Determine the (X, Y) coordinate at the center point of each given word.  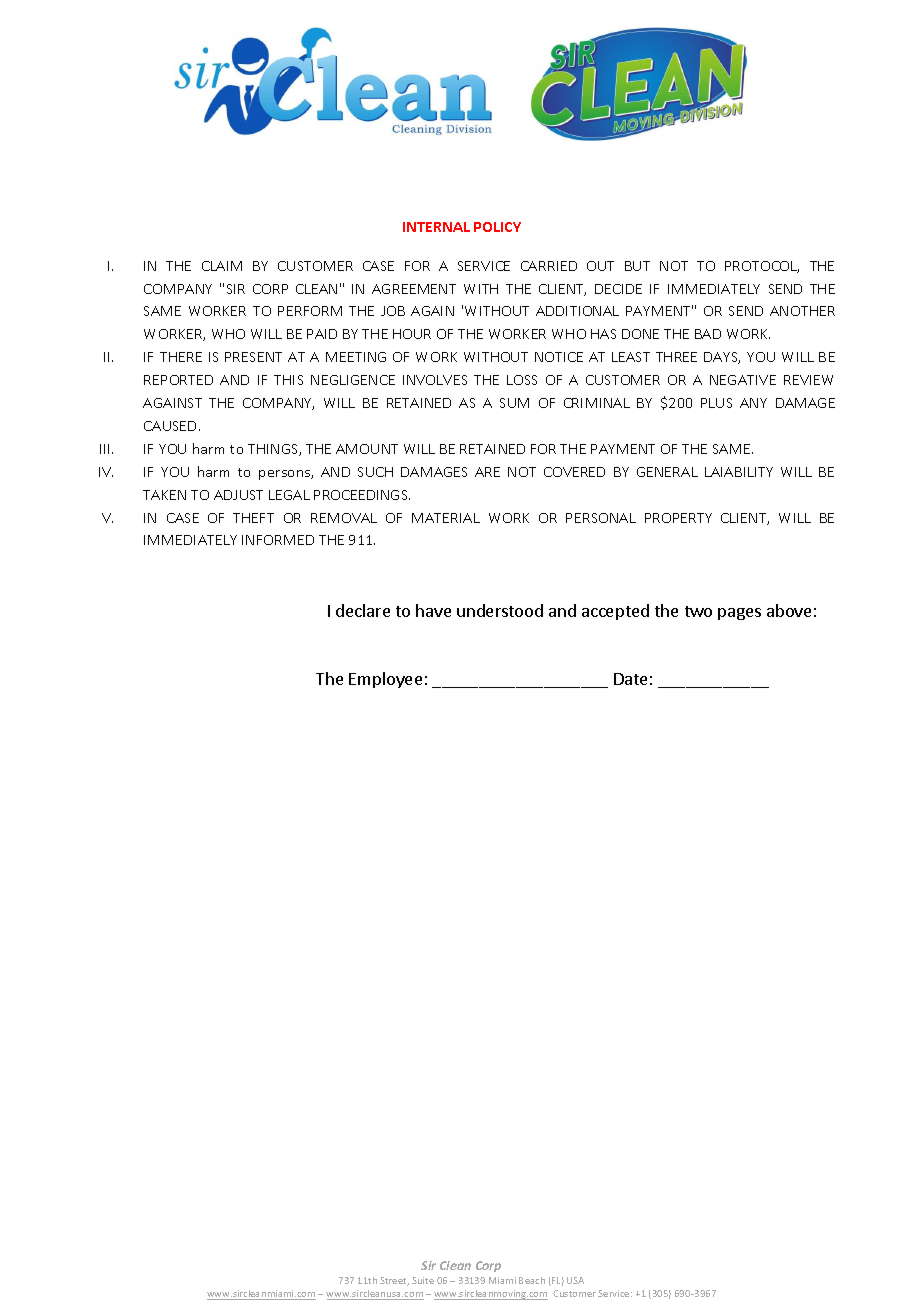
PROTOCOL (762, 267)
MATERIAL (446, 518)
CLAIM (222, 266)
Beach (532, 1280)
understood (500, 610)
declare (363, 610)
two (698, 611)
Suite (423, 1280)
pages (739, 614)
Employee (385, 680)
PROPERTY (678, 518)
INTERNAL (436, 227)
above (789, 610)
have (433, 610)
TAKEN (164, 495)
